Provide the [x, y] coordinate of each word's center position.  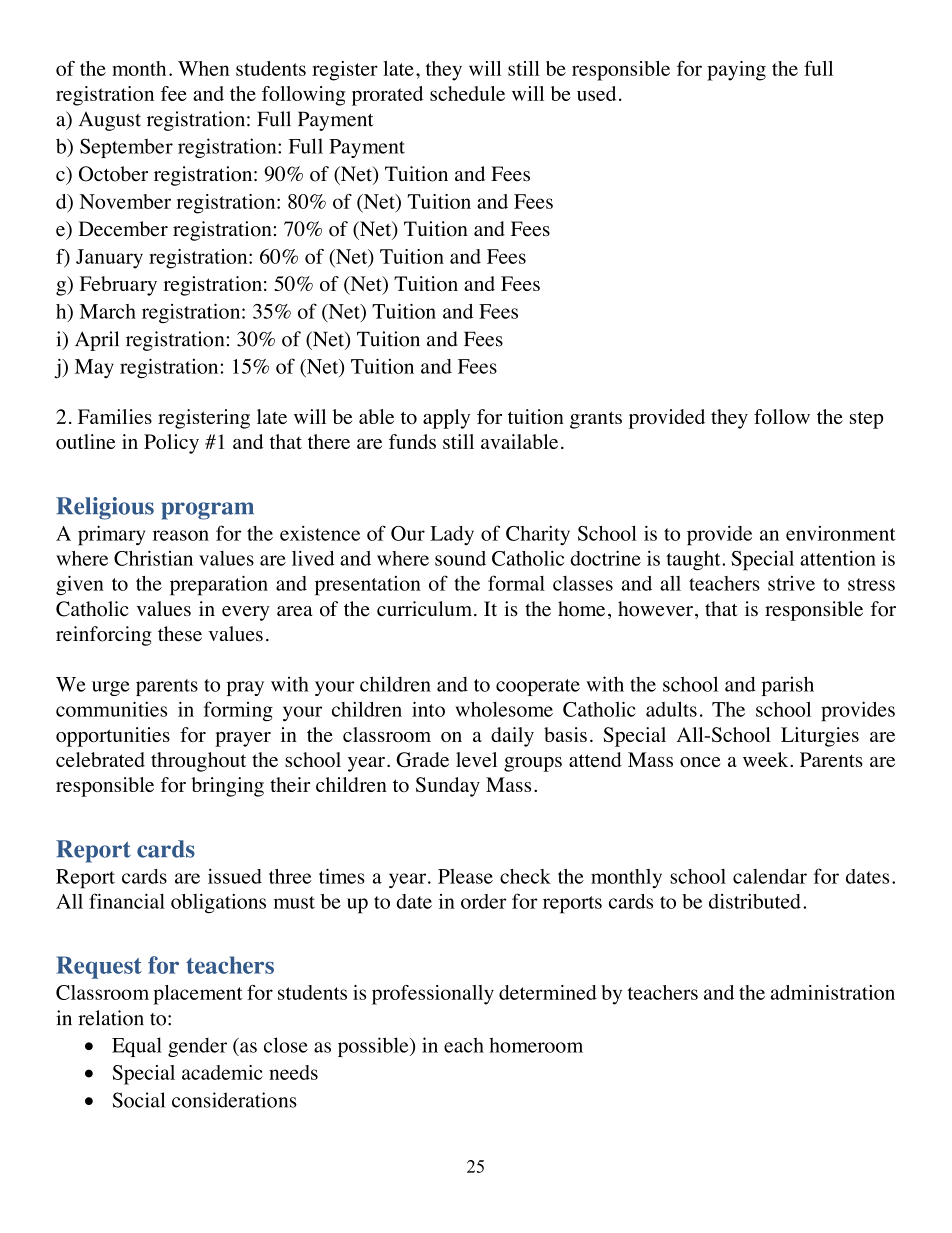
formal [516, 583]
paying [736, 71]
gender [197, 1047]
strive [791, 583]
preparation [219, 585]
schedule [467, 93]
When [203, 68]
